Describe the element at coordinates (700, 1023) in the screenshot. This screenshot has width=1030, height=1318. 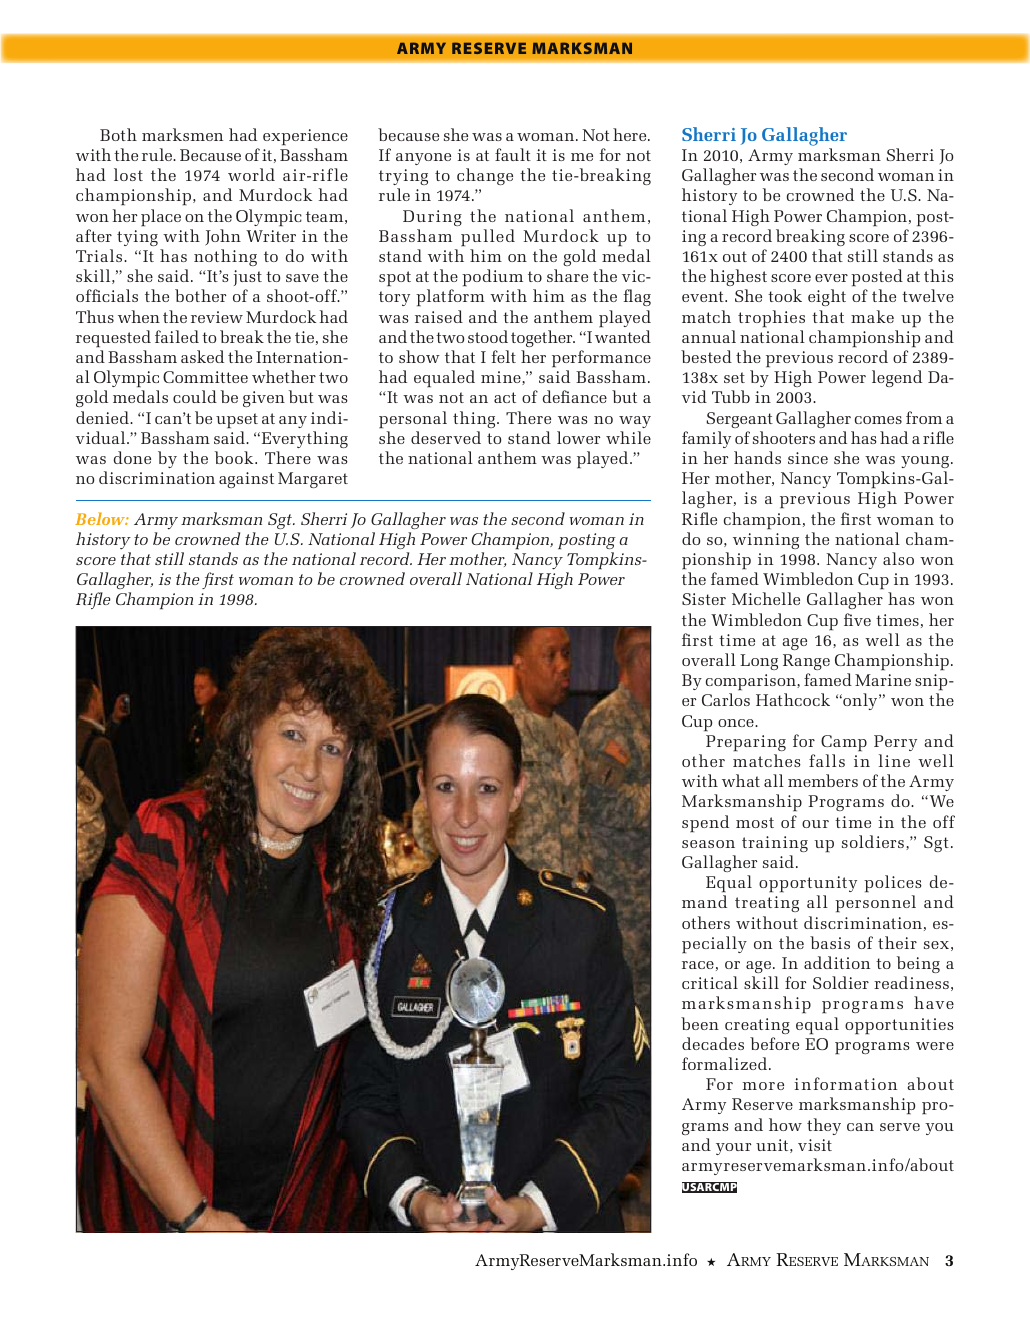
I see `been` at that location.
